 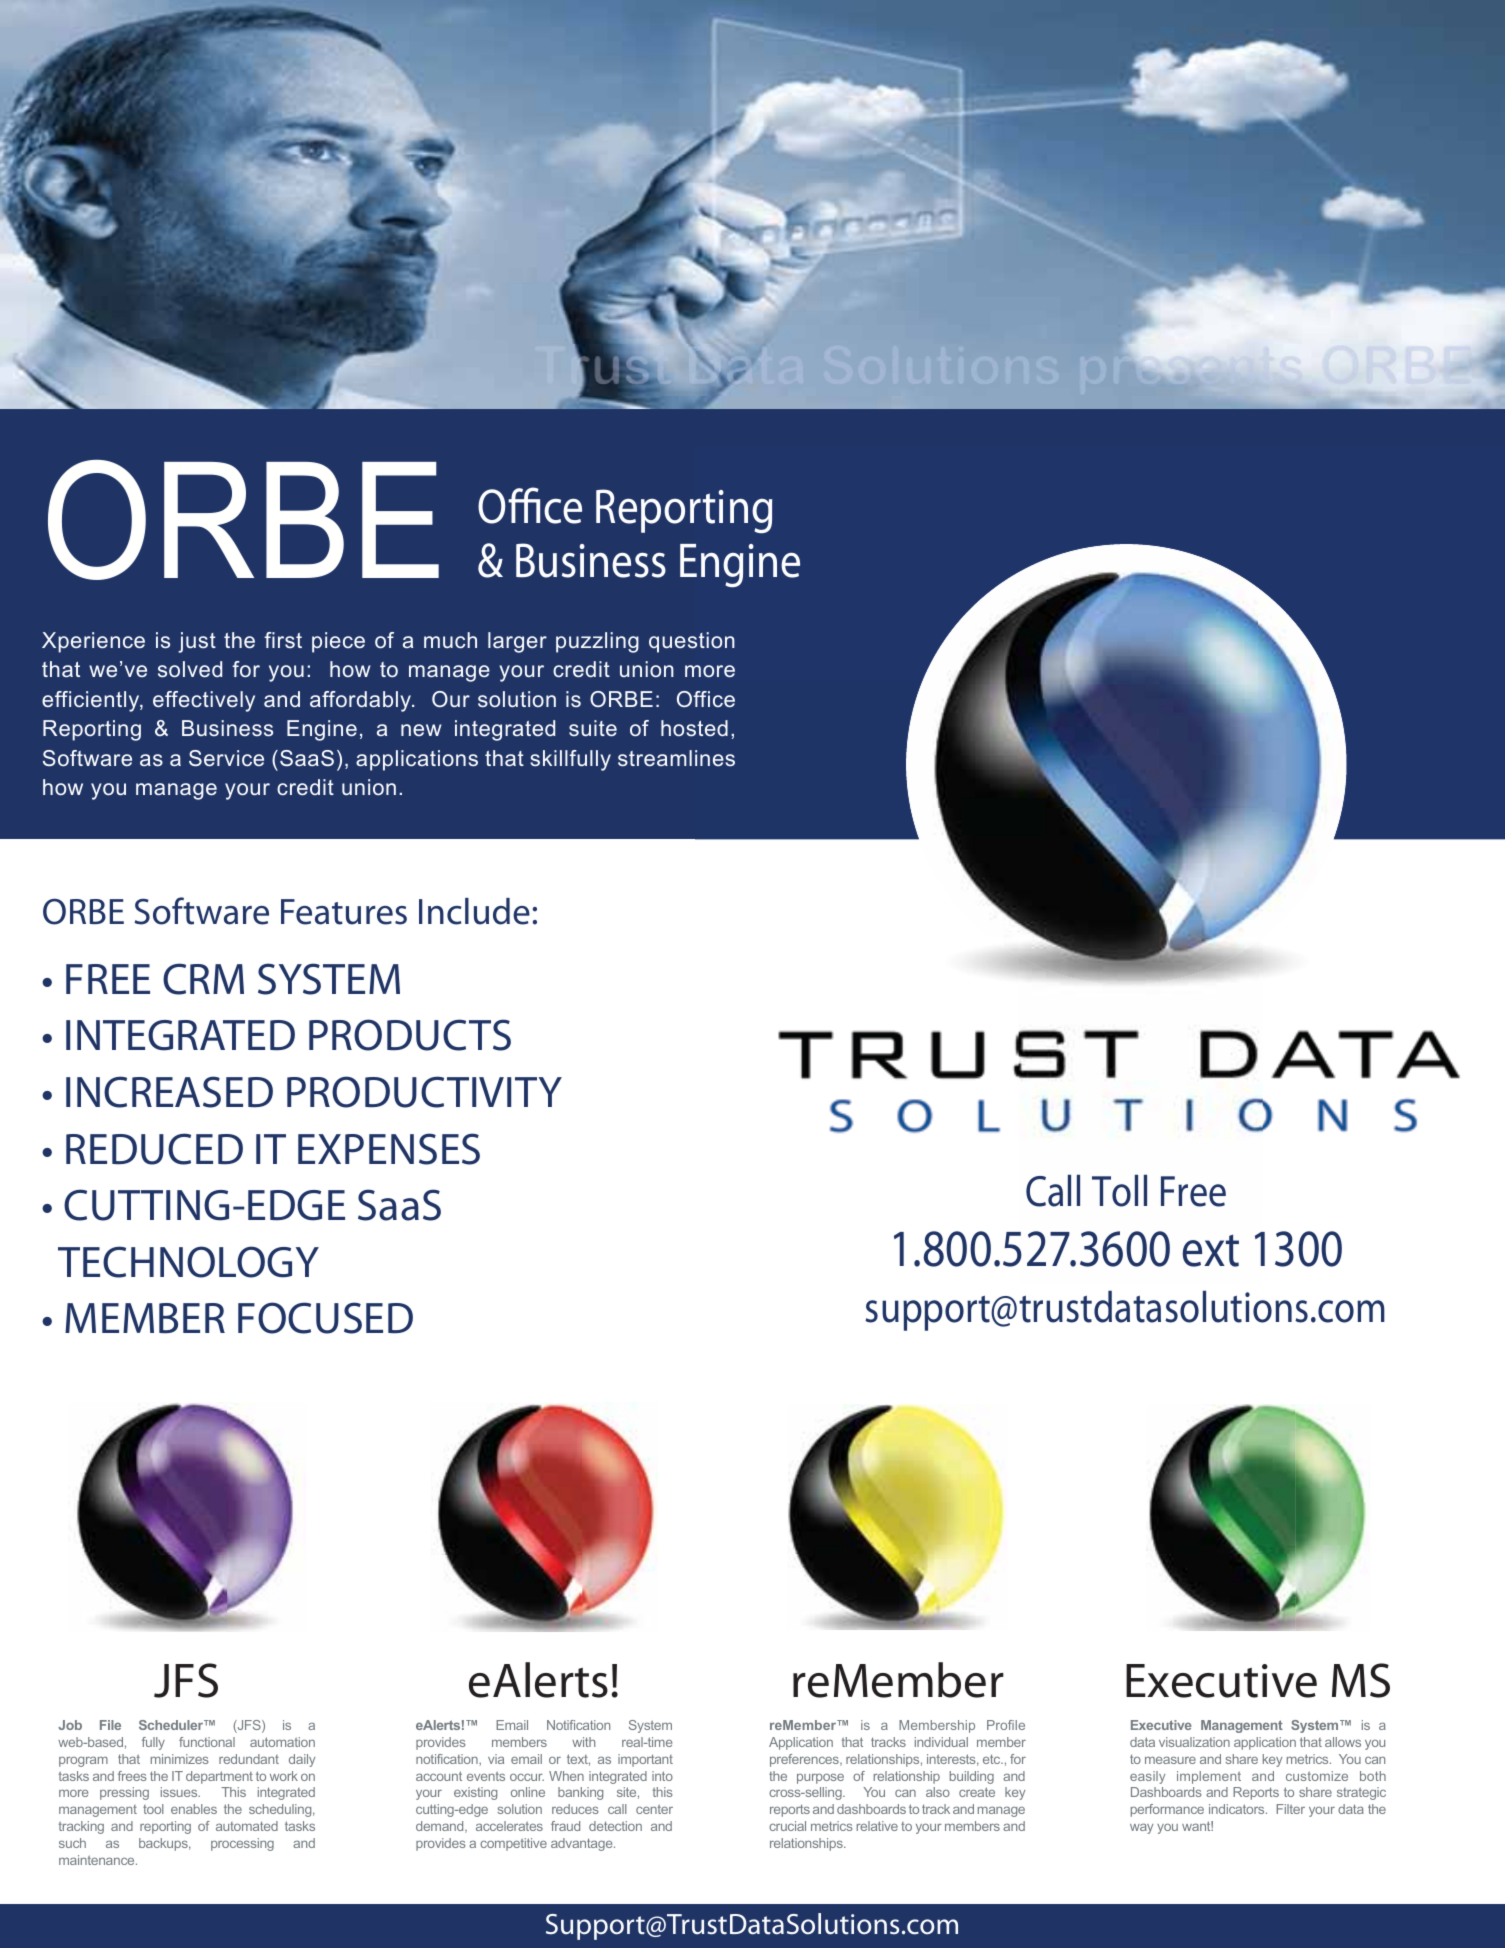 What do you see at coordinates (1119, 1191) in the screenshot?
I see `Toll` at bounding box center [1119, 1191].
